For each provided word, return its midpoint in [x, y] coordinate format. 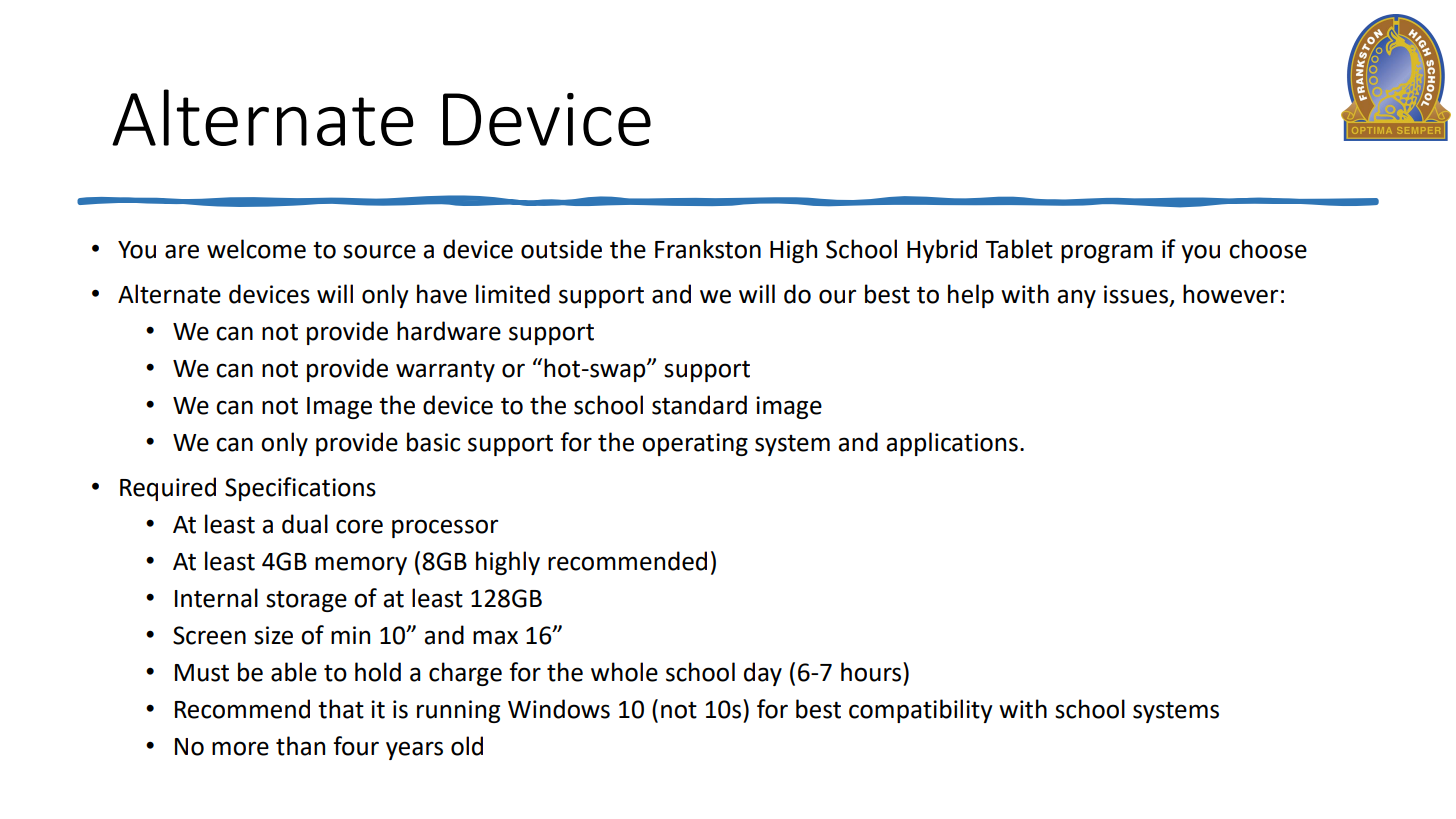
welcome [256, 249]
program [1107, 253]
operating [695, 444]
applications [952, 444]
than [300, 746]
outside [561, 249]
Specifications [300, 489]
